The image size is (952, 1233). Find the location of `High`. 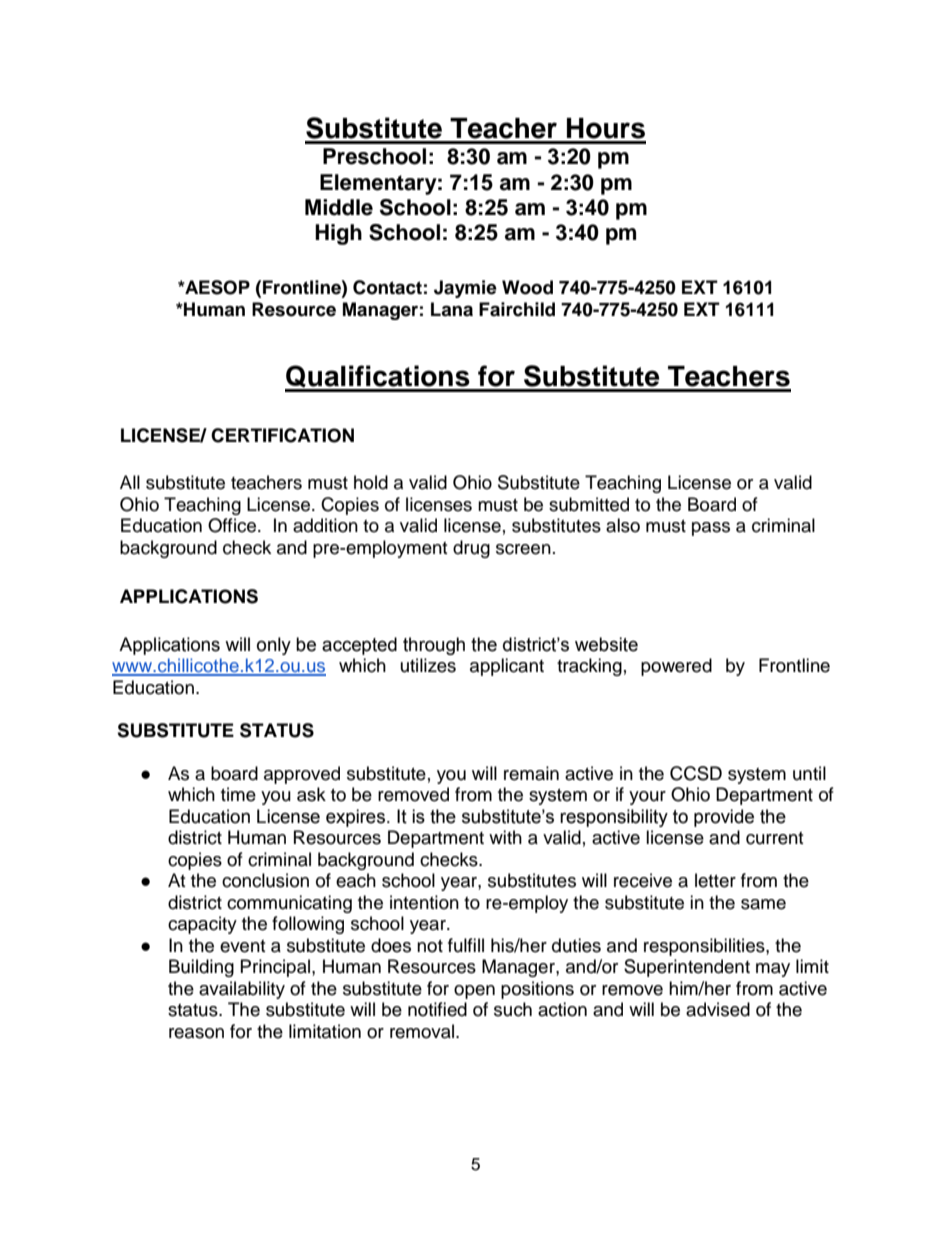

High is located at coordinates (338, 234).
